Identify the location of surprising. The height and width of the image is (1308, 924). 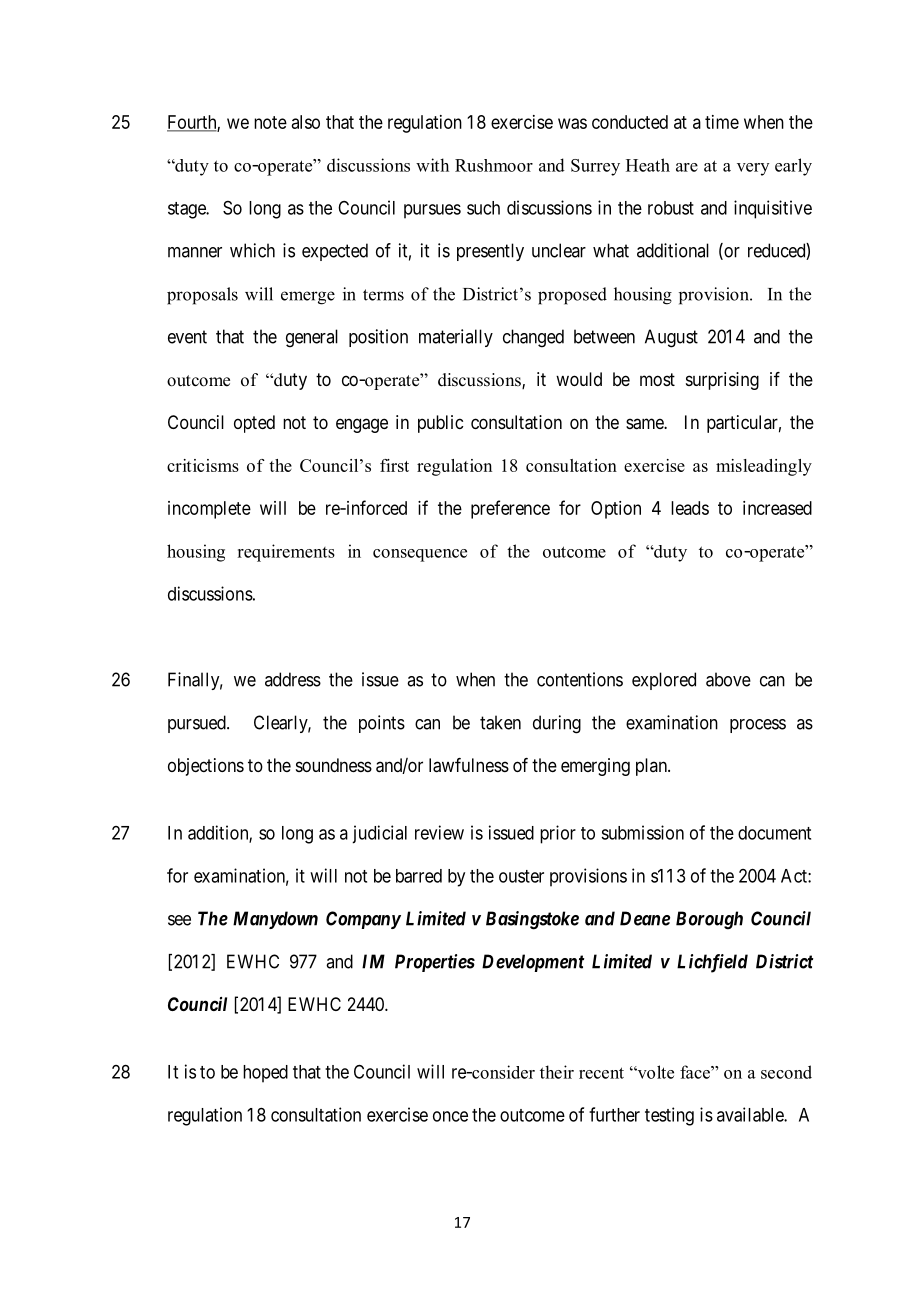
(722, 381).
